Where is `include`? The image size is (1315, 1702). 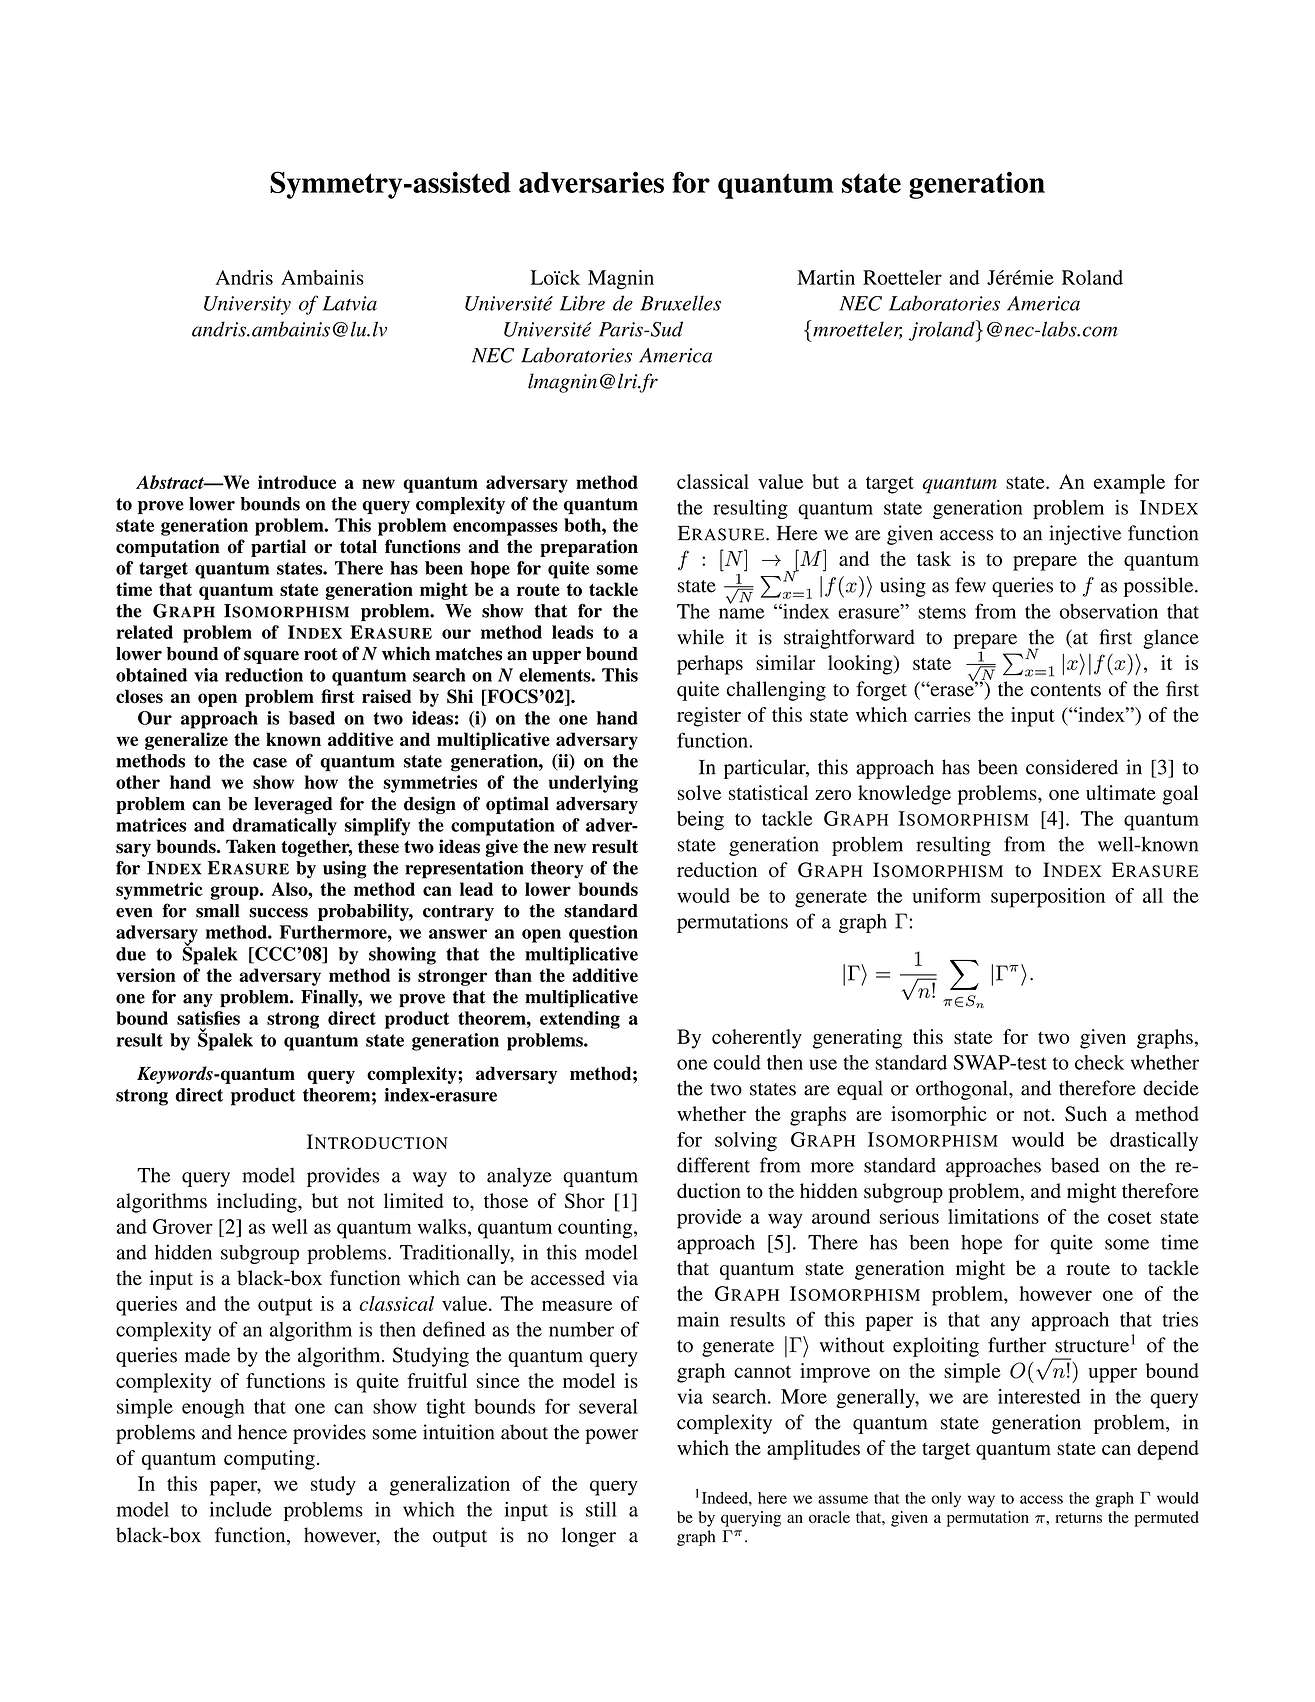
include is located at coordinates (241, 1509).
